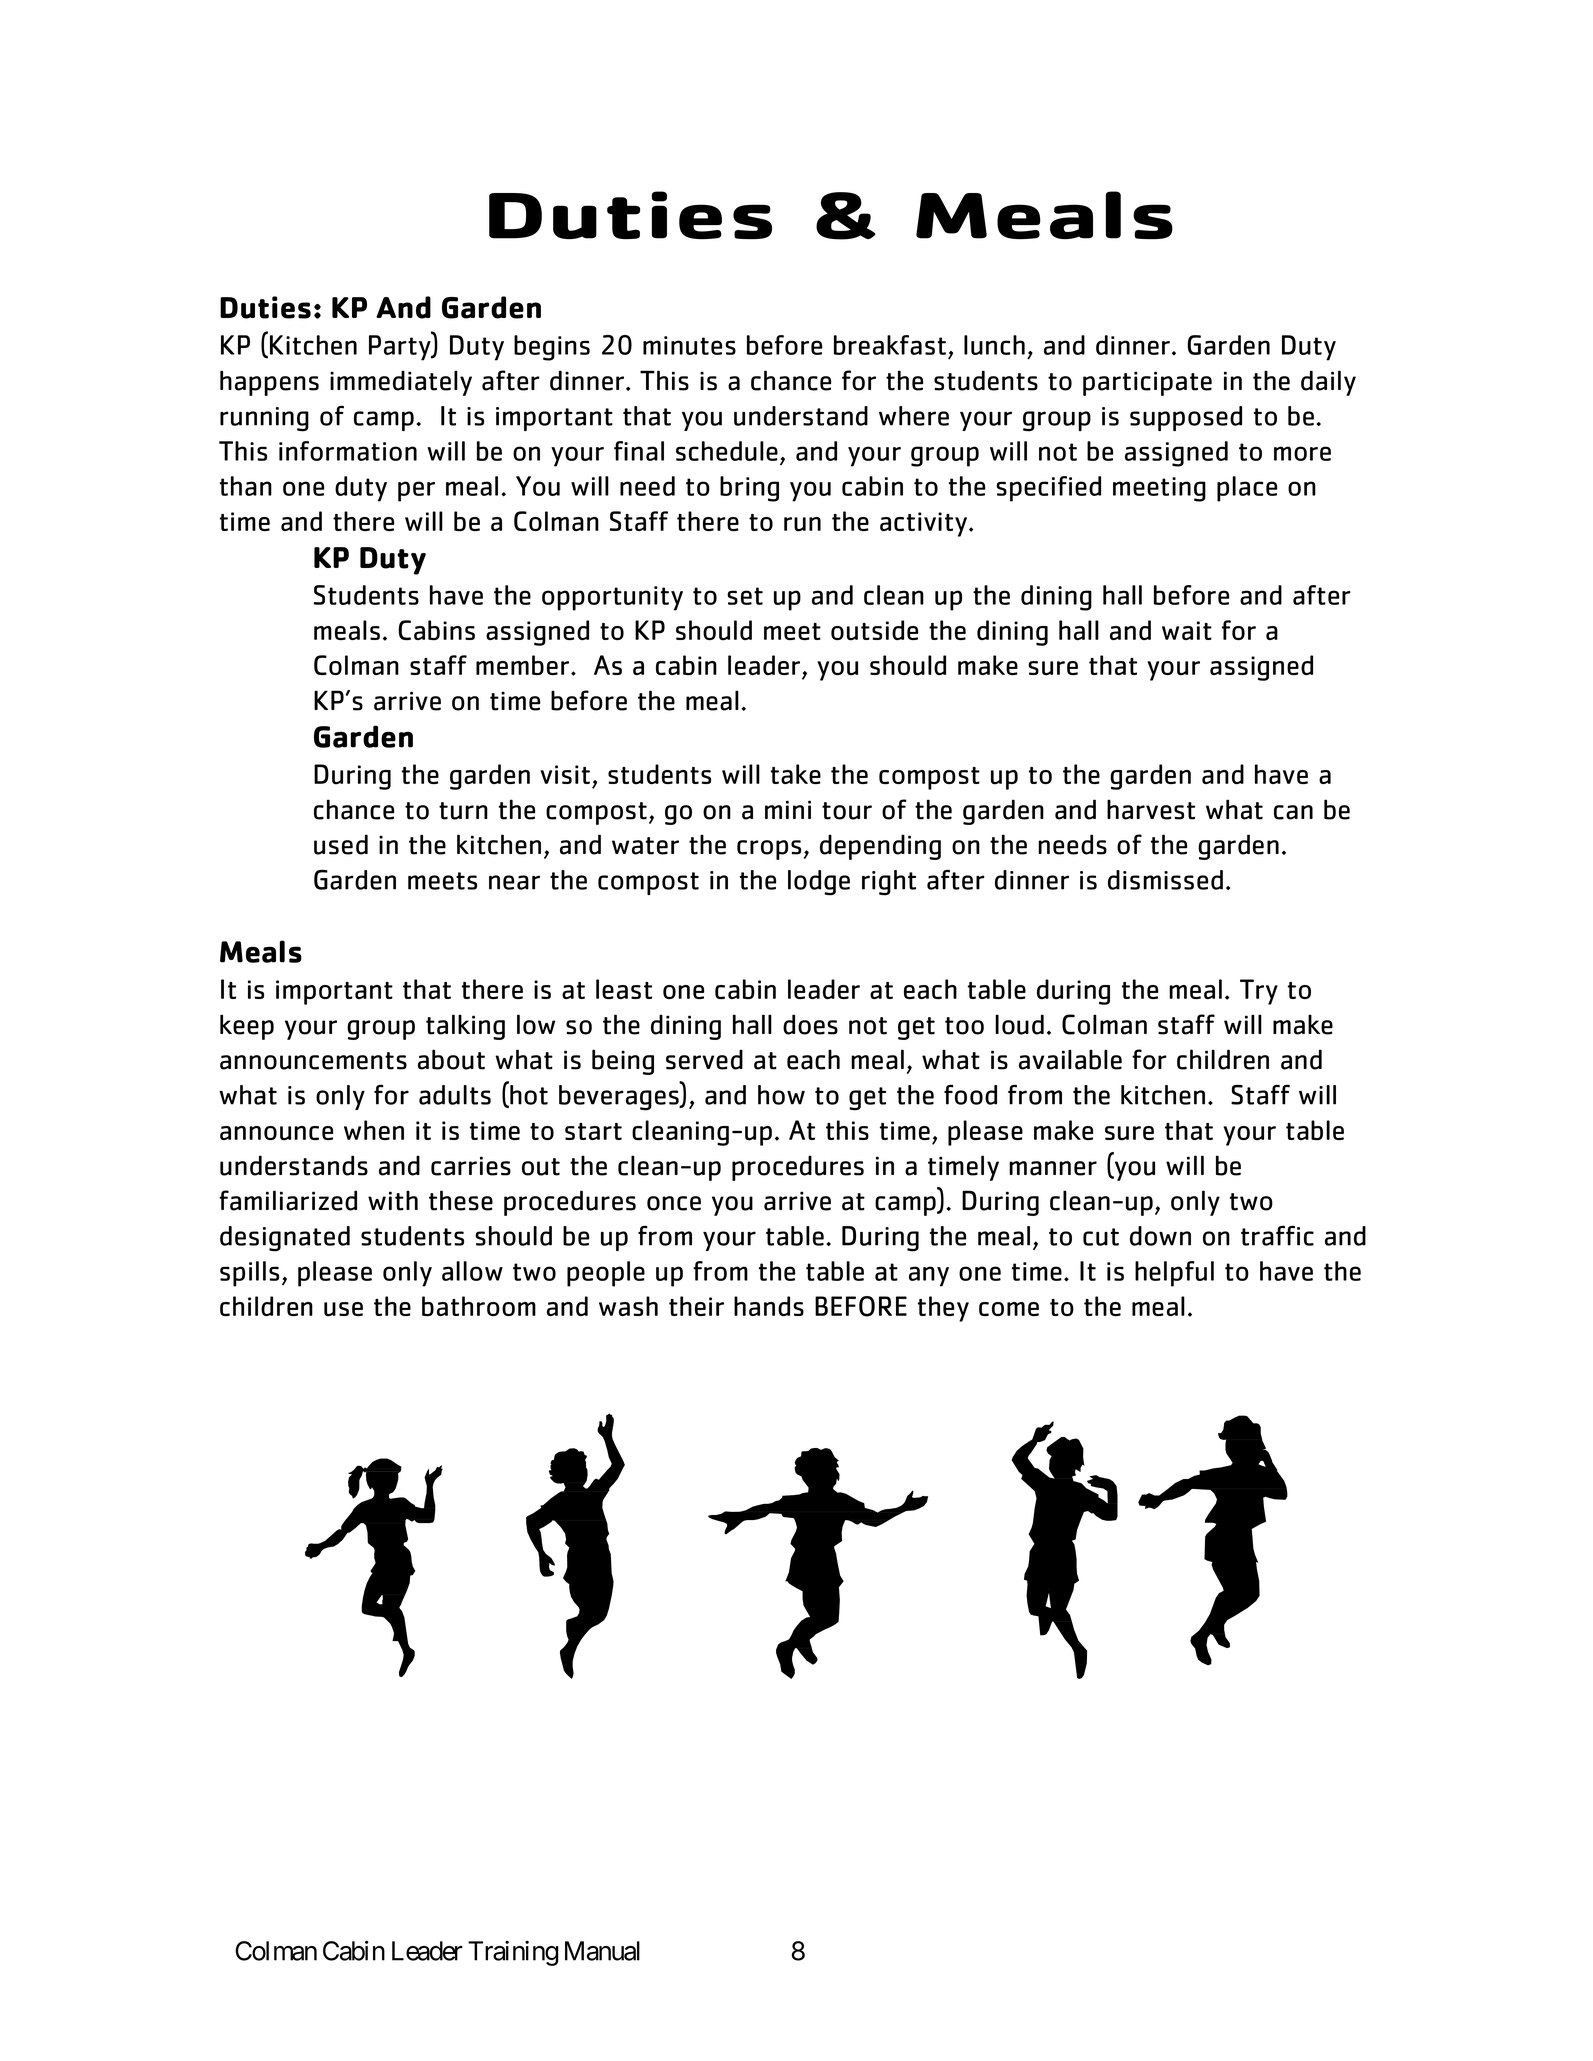  I want to click on schedule, so click(727, 451).
